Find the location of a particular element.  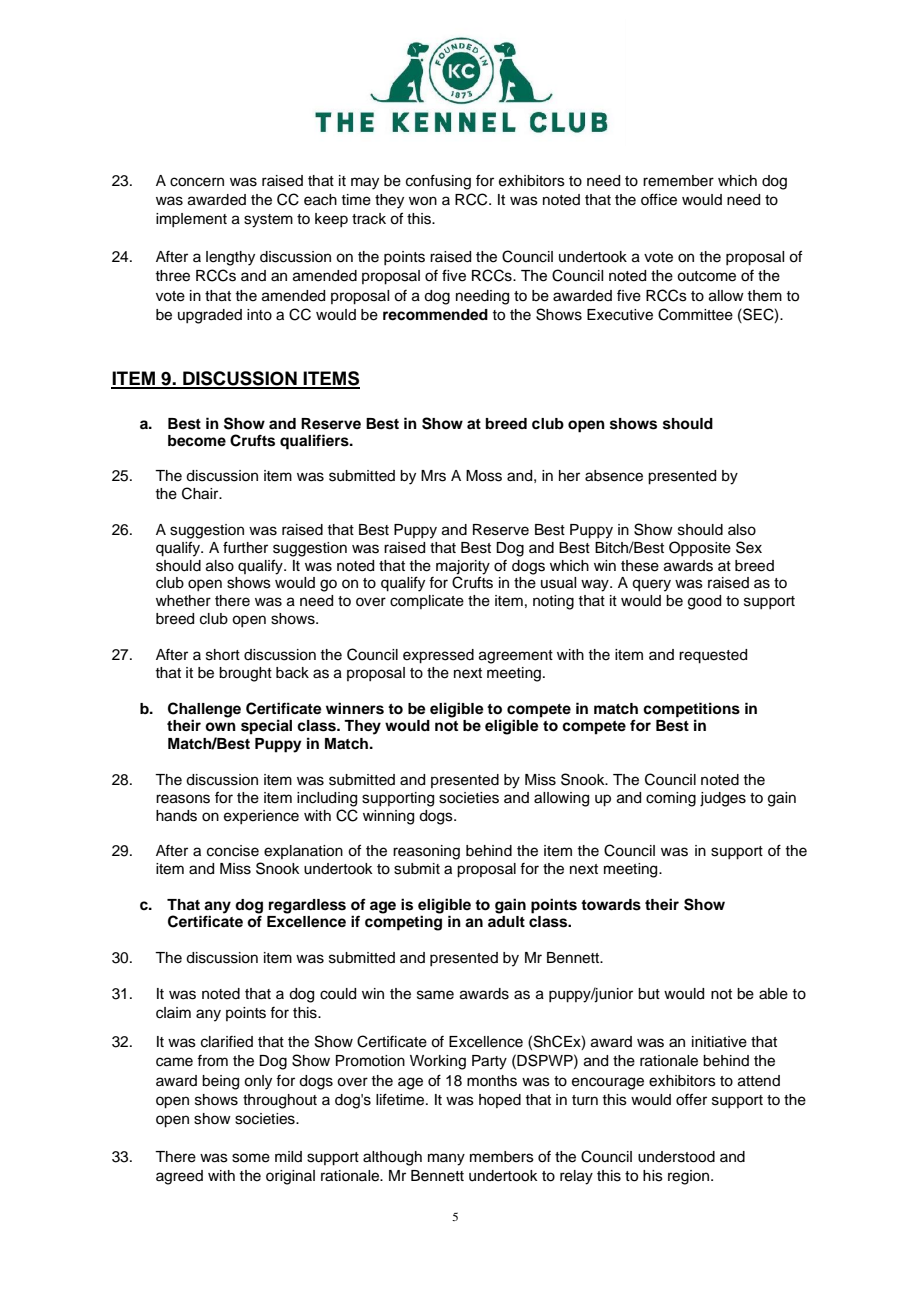

remember is located at coordinates (678, 181).
